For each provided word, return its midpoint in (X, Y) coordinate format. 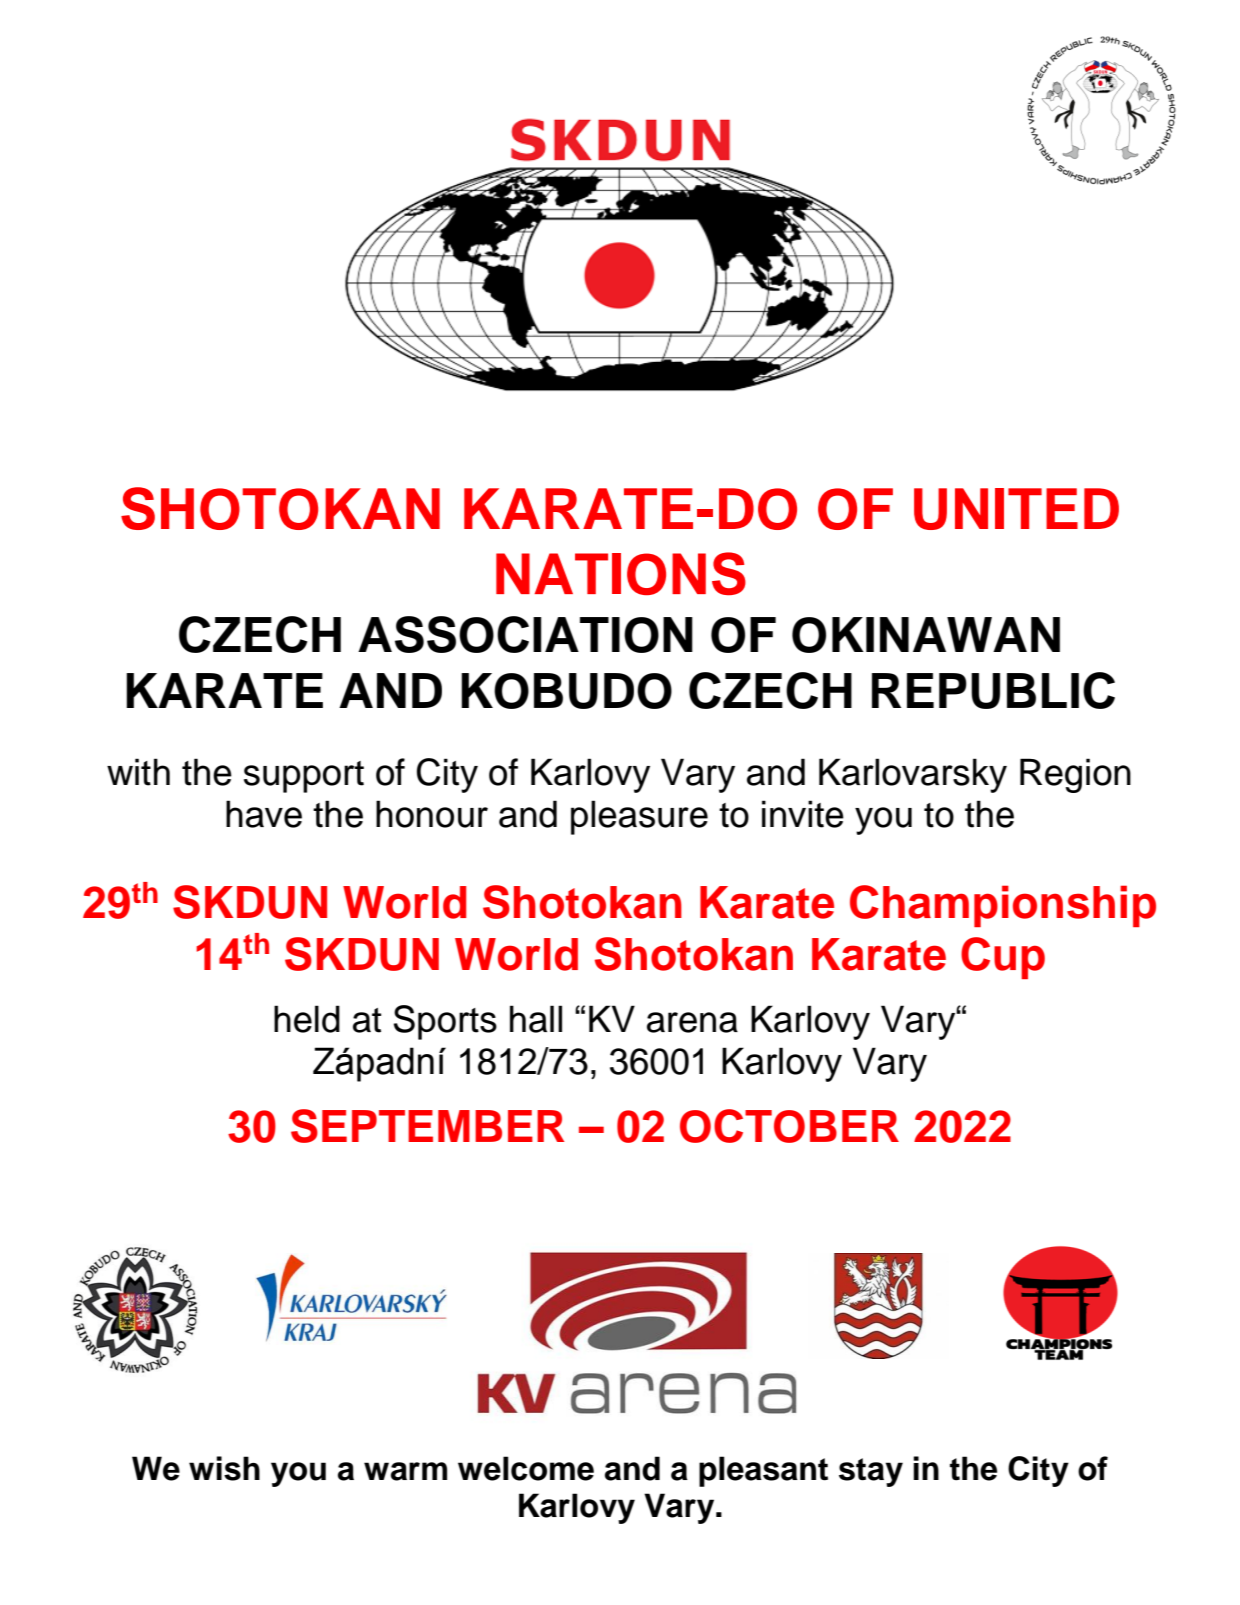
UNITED (1016, 509)
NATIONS (621, 573)
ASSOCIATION (525, 634)
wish (224, 1468)
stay (871, 1472)
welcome (526, 1468)
